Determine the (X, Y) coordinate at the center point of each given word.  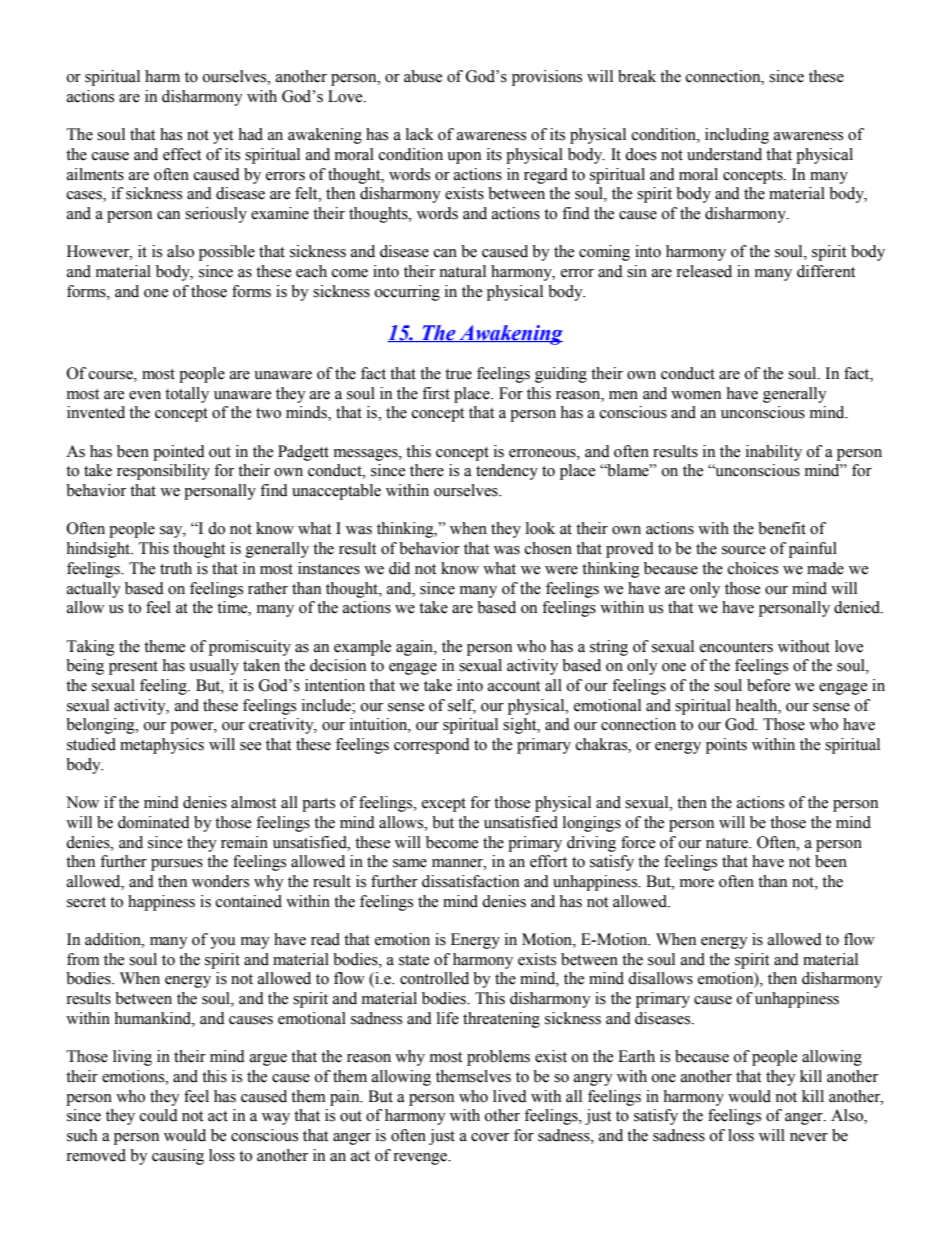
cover (490, 1137)
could (159, 1115)
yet (223, 137)
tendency (507, 472)
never (809, 1137)
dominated (154, 822)
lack (420, 134)
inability (774, 453)
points (726, 746)
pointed (179, 453)
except (444, 805)
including (737, 136)
